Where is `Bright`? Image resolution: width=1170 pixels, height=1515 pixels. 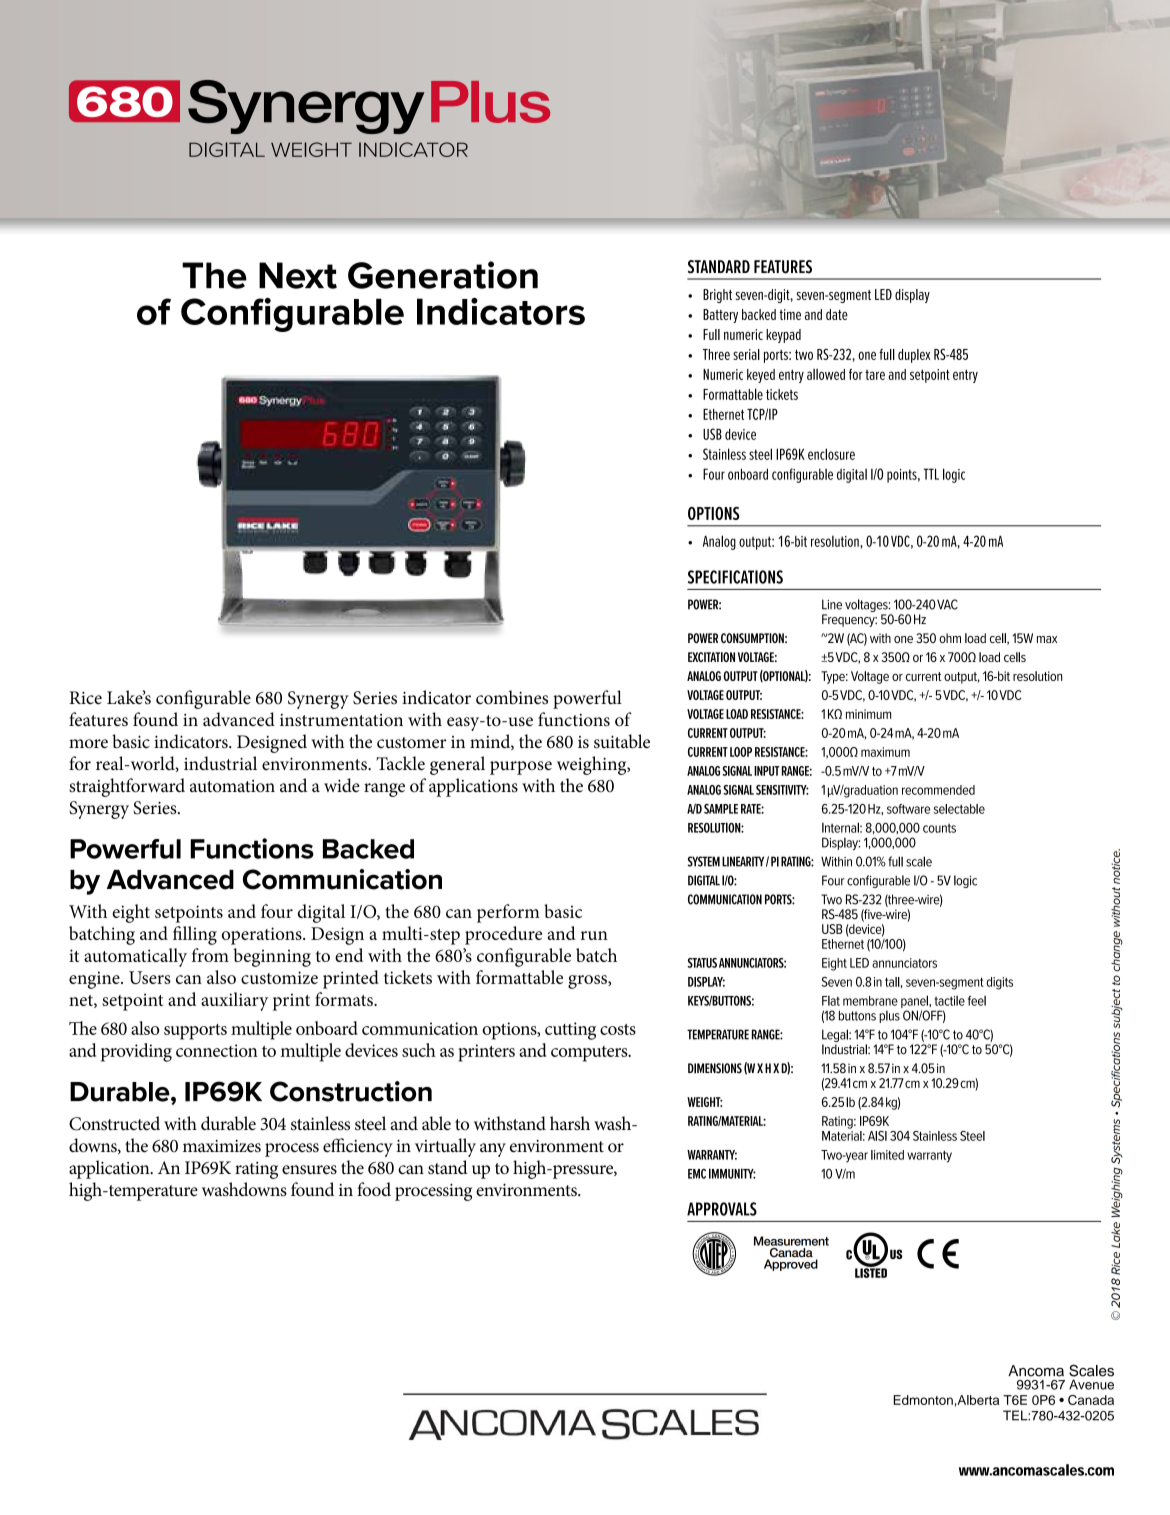 Bright is located at coordinates (717, 296).
